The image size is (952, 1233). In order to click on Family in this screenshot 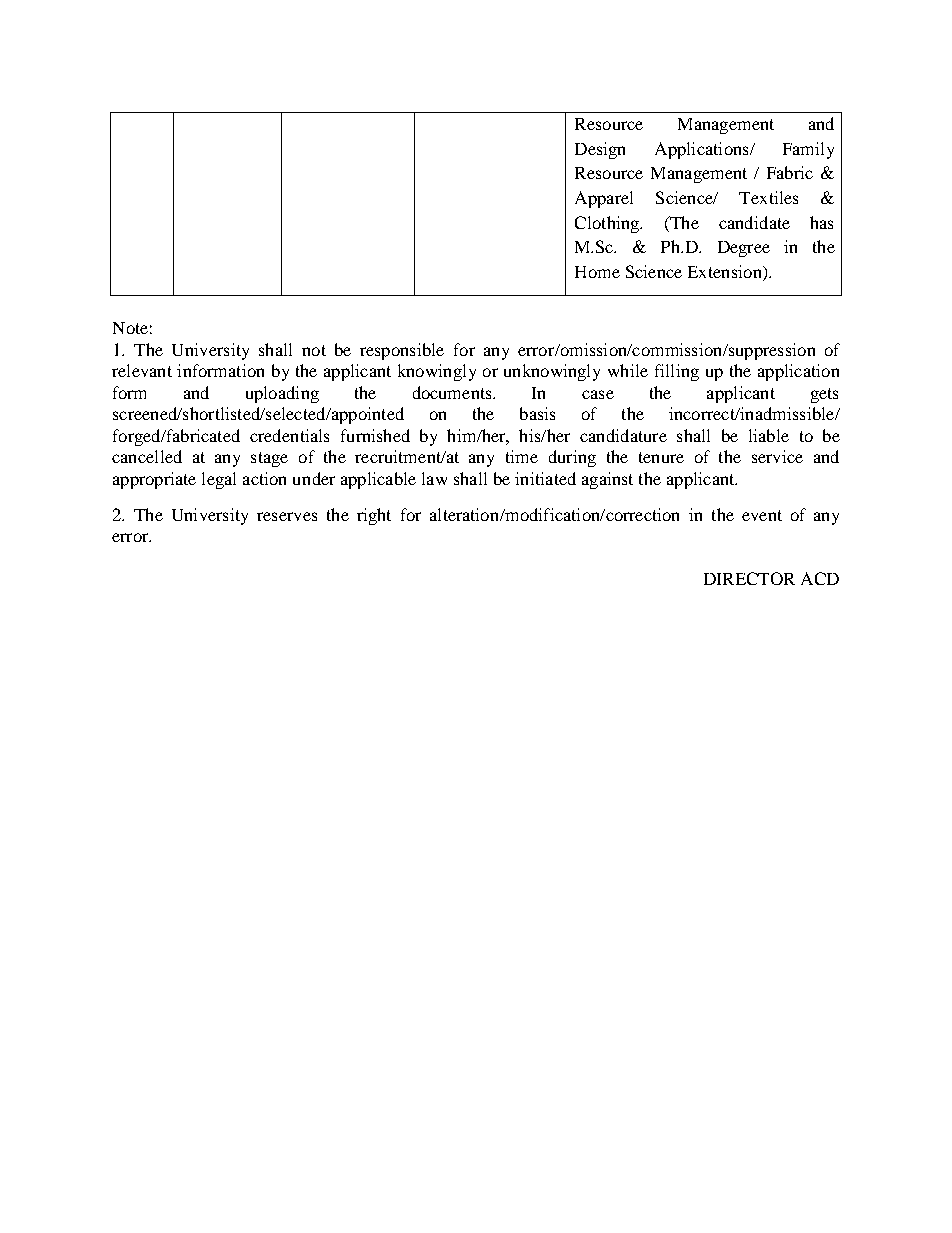, I will do `click(808, 150)`.
